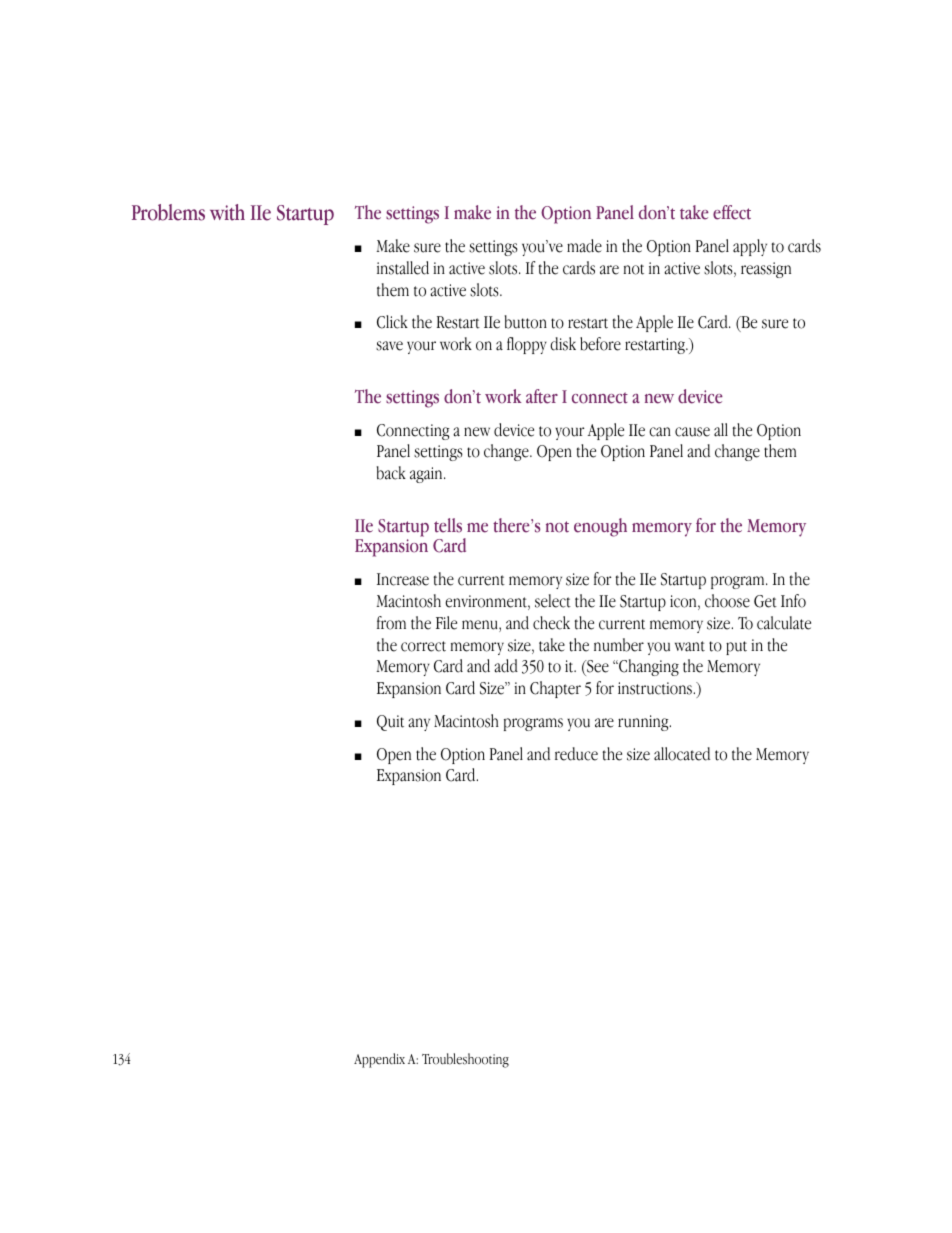  I want to click on Troubleshooting, so click(465, 1060).
